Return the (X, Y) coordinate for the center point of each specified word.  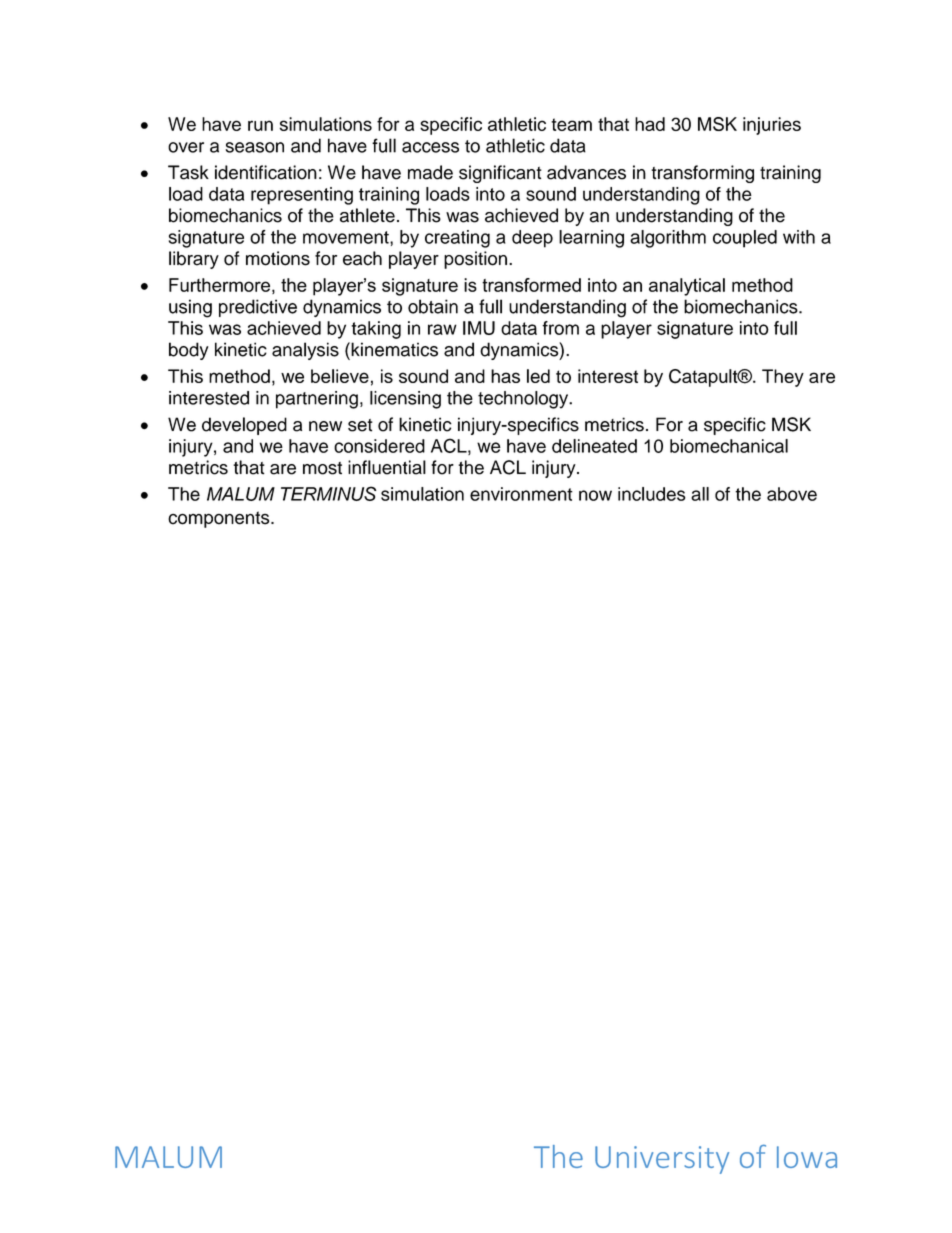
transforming (702, 174)
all (700, 494)
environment (521, 494)
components (220, 519)
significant (500, 174)
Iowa (807, 1157)
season (254, 147)
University (662, 1160)
